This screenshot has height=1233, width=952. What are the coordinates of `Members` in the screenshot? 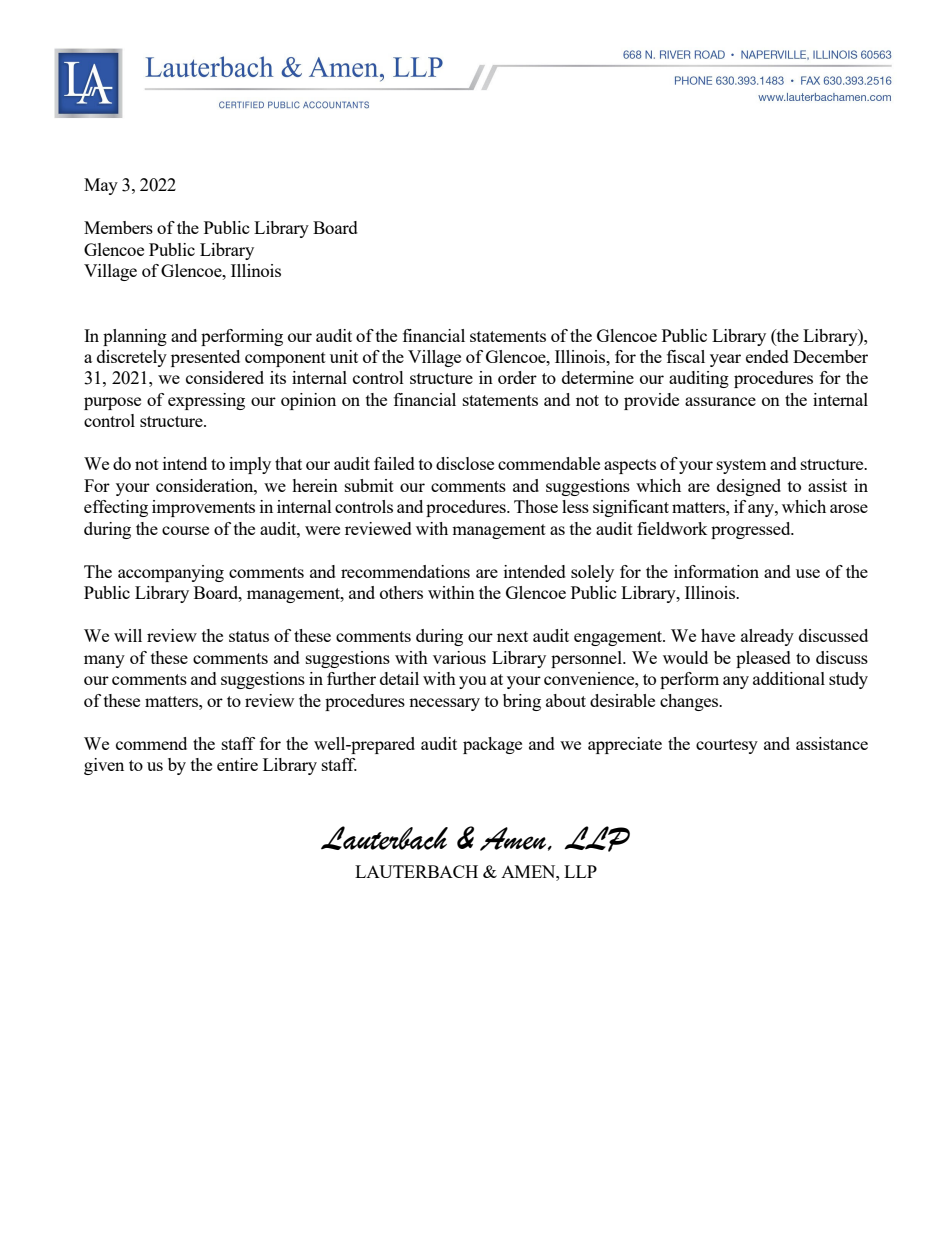 It's located at (118, 227).
